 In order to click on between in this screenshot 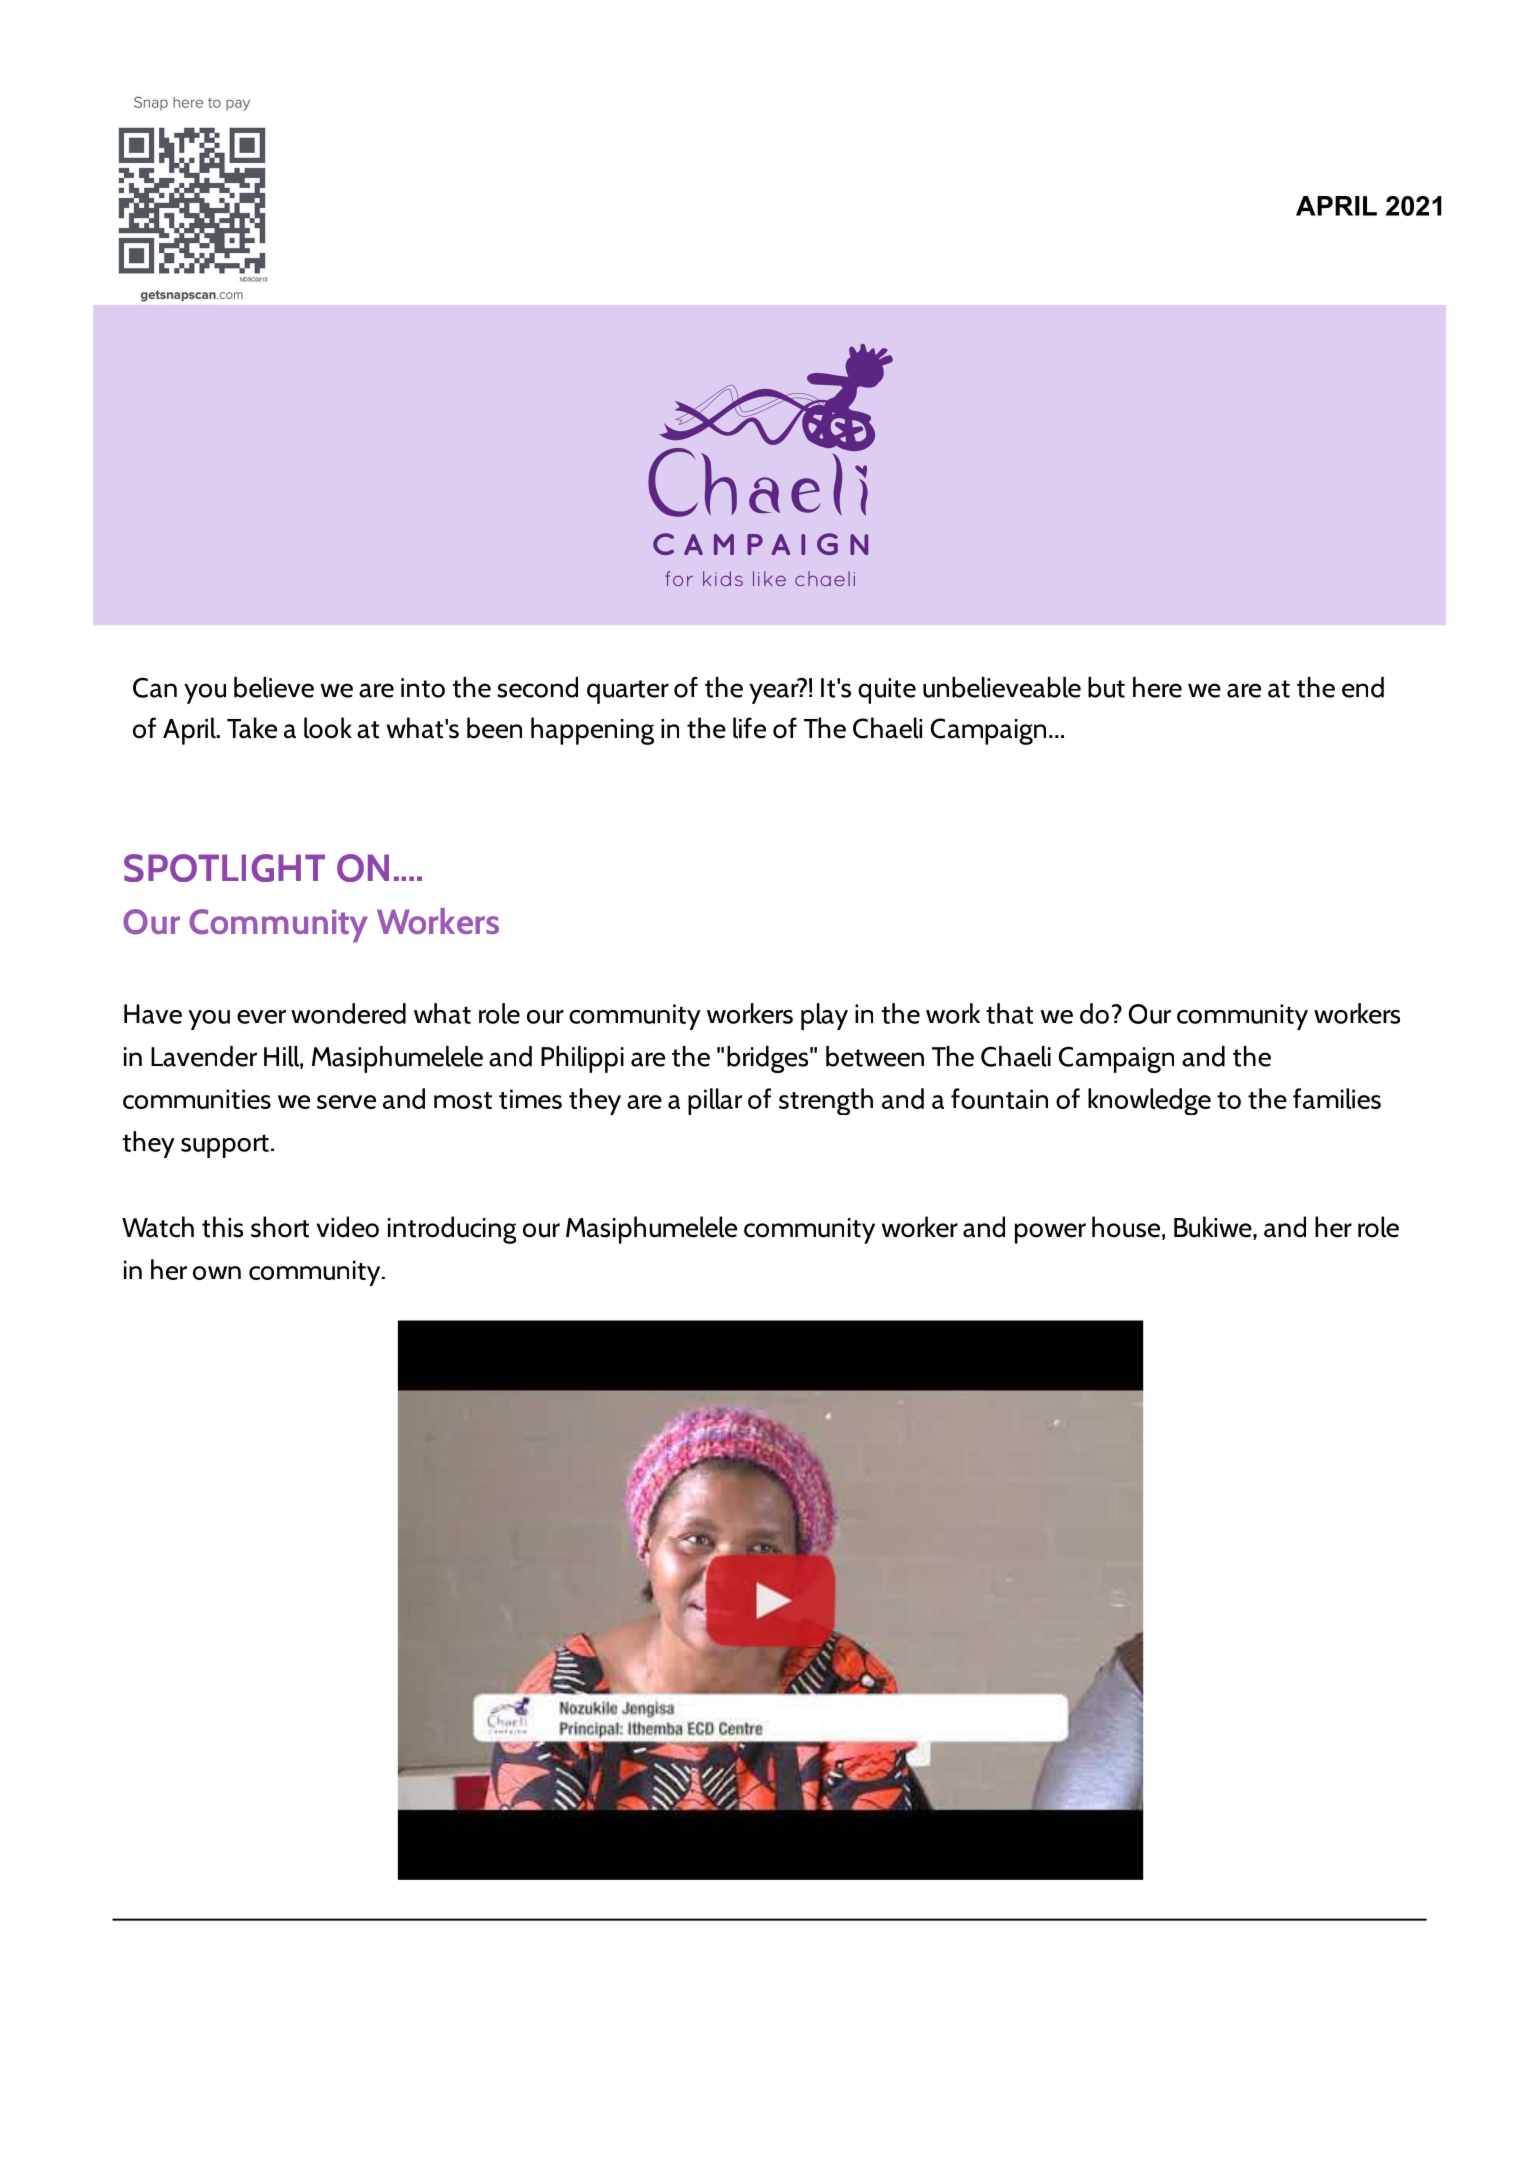, I will do `click(875, 1056)`.
